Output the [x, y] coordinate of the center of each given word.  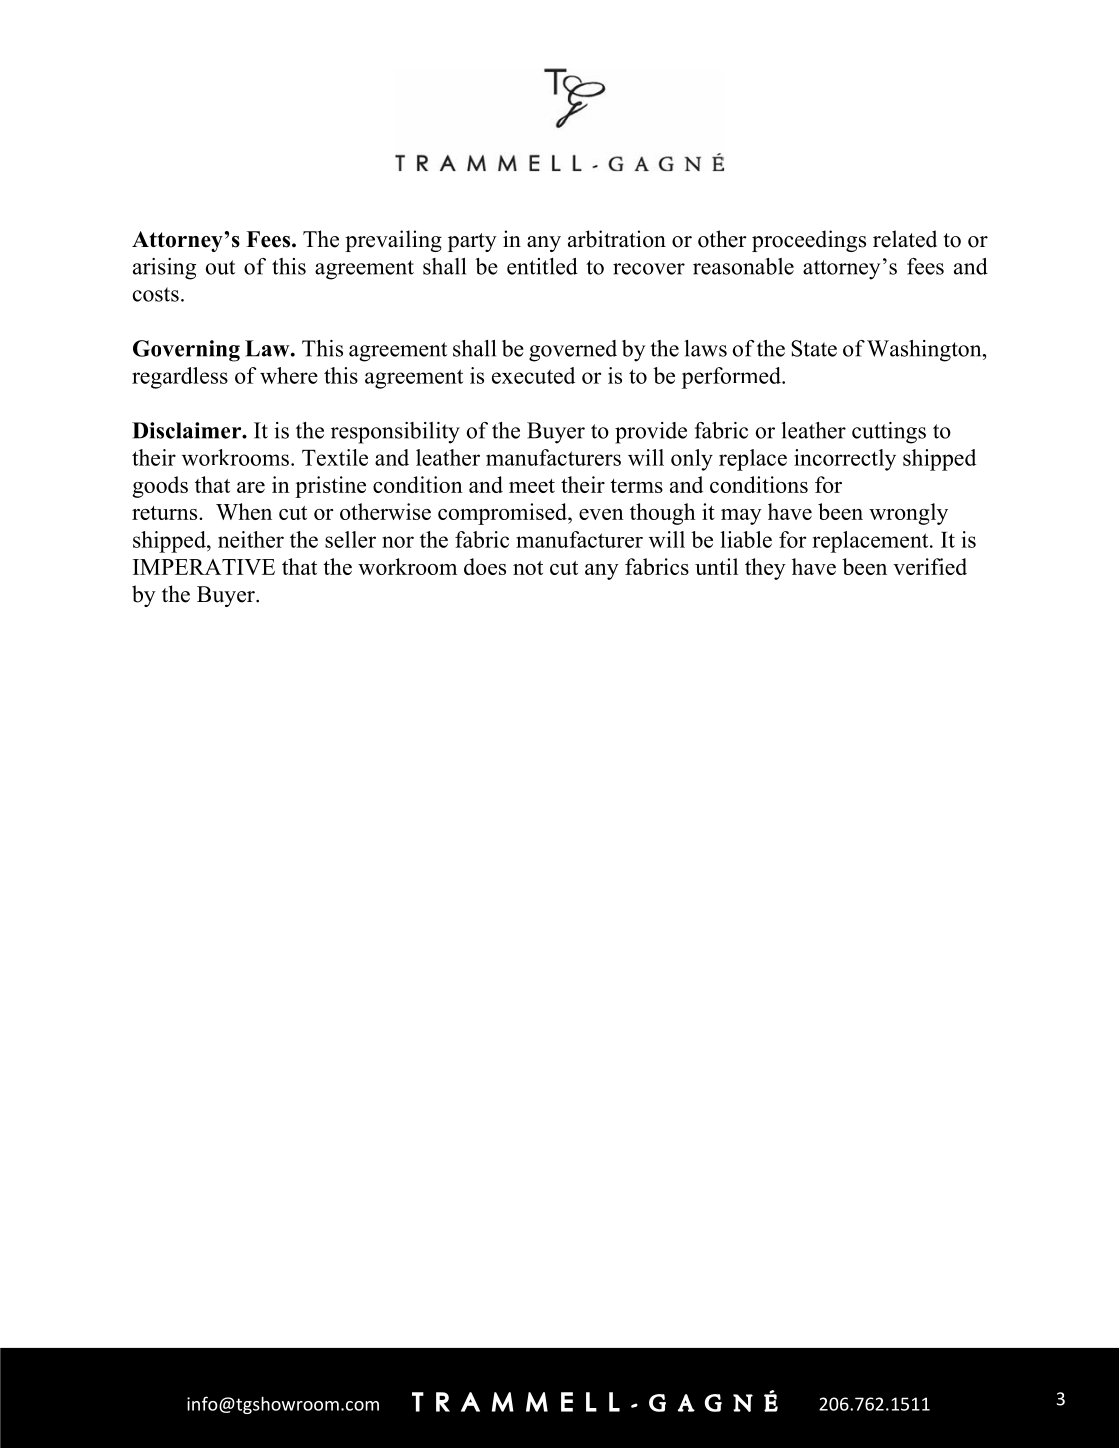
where [289, 375]
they [765, 569]
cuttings [889, 433]
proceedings [809, 241]
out [220, 267]
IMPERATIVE [204, 567]
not [528, 568]
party [472, 242]
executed [533, 375]
